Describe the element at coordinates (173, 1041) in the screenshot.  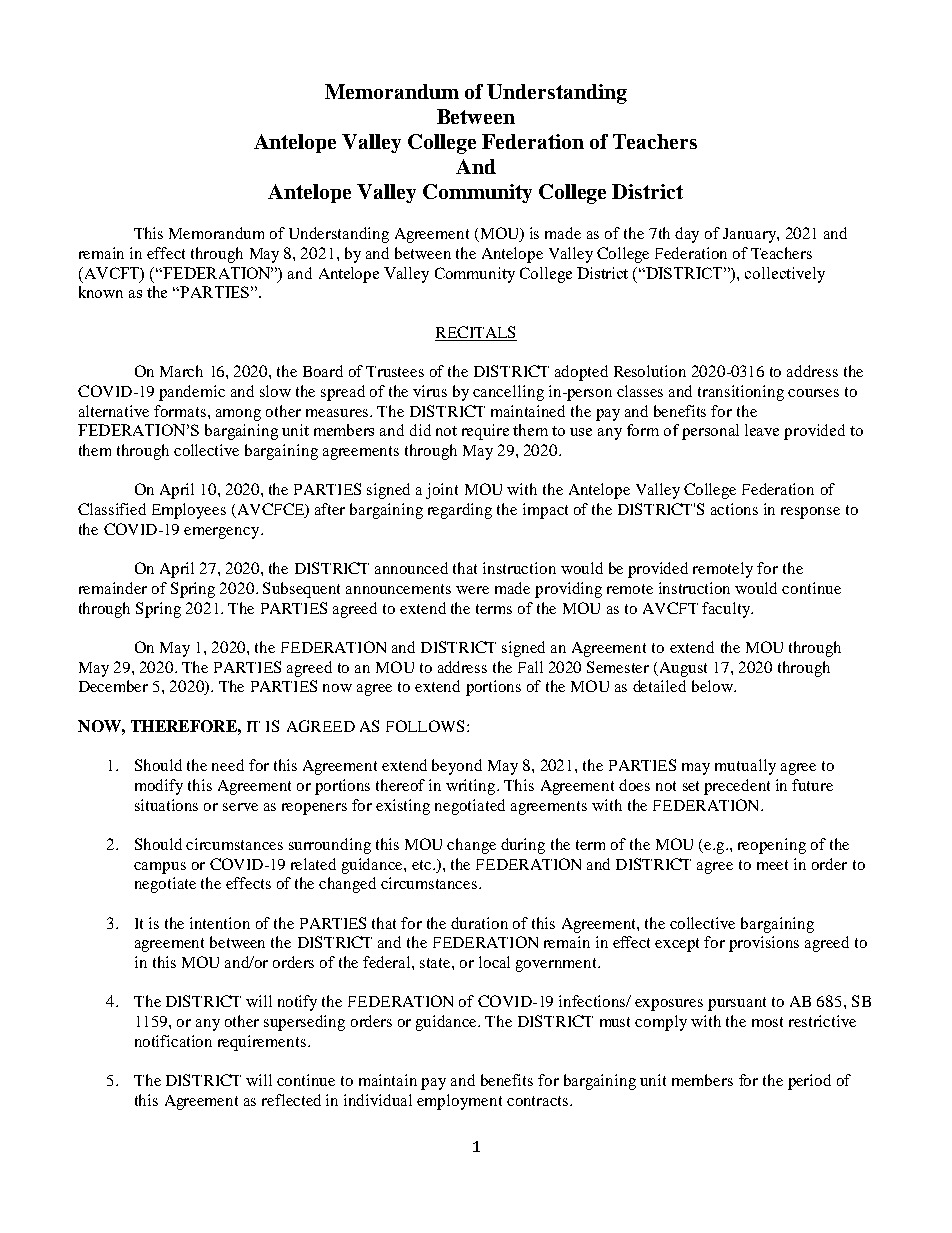
I see `notification` at that location.
